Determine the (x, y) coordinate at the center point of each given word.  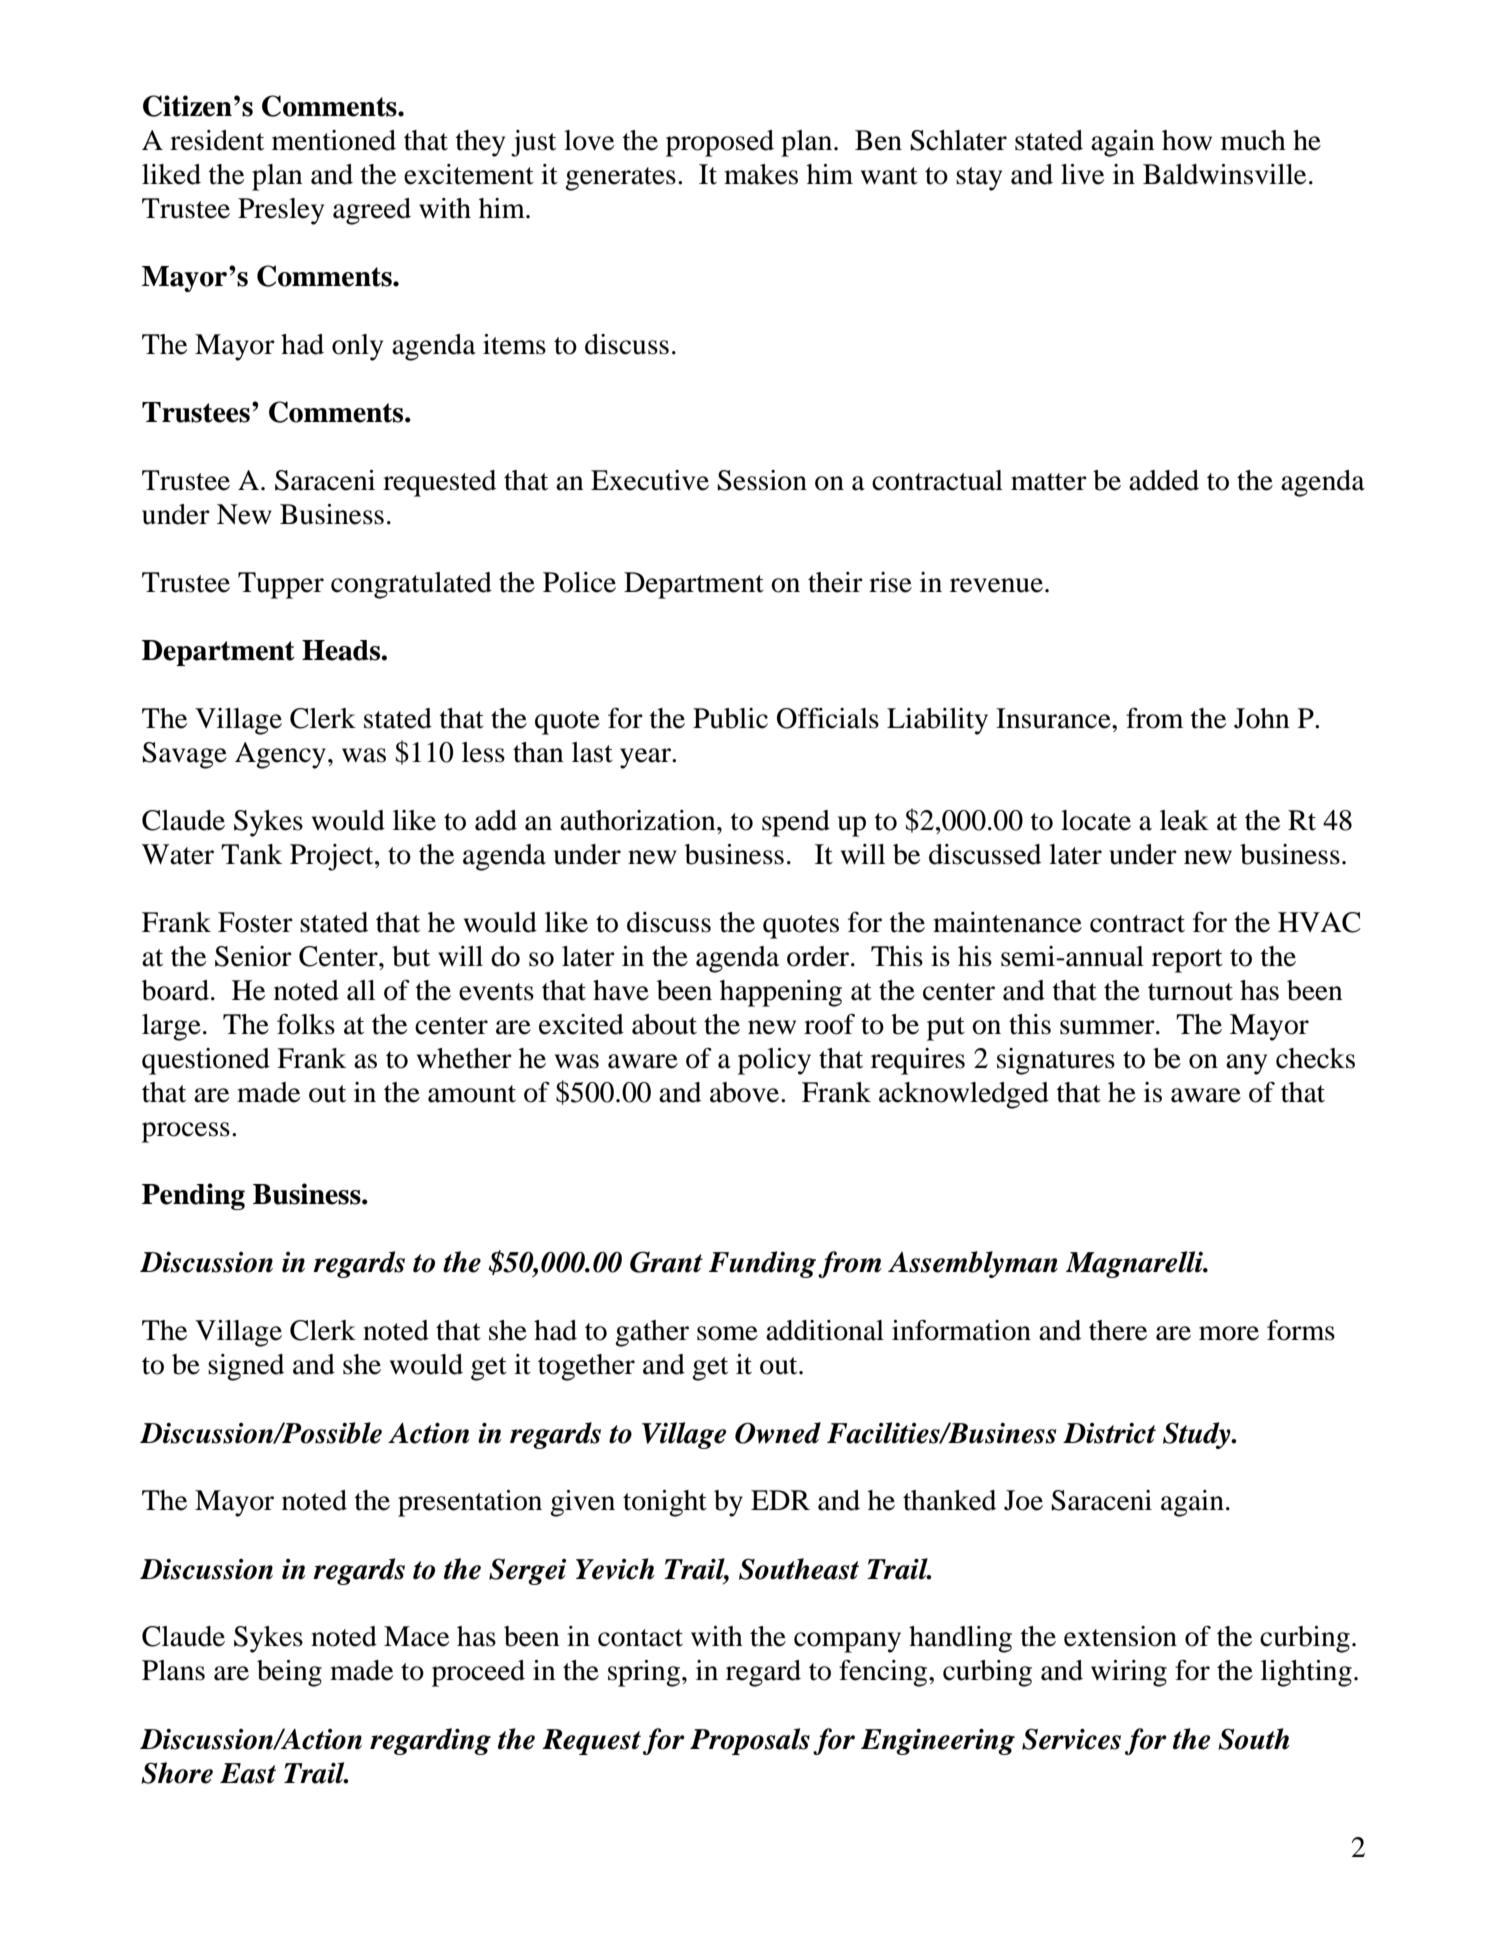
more (1229, 1333)
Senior (253, 956)
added (1164, 480)
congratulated (411, 585)
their (835, 582)
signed (246, 1367)
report (1187, 961)
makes (761, 174)
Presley (281, 211)
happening (781, 993)
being (289, 1673)
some (727, 1333)
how (1187, 140)
